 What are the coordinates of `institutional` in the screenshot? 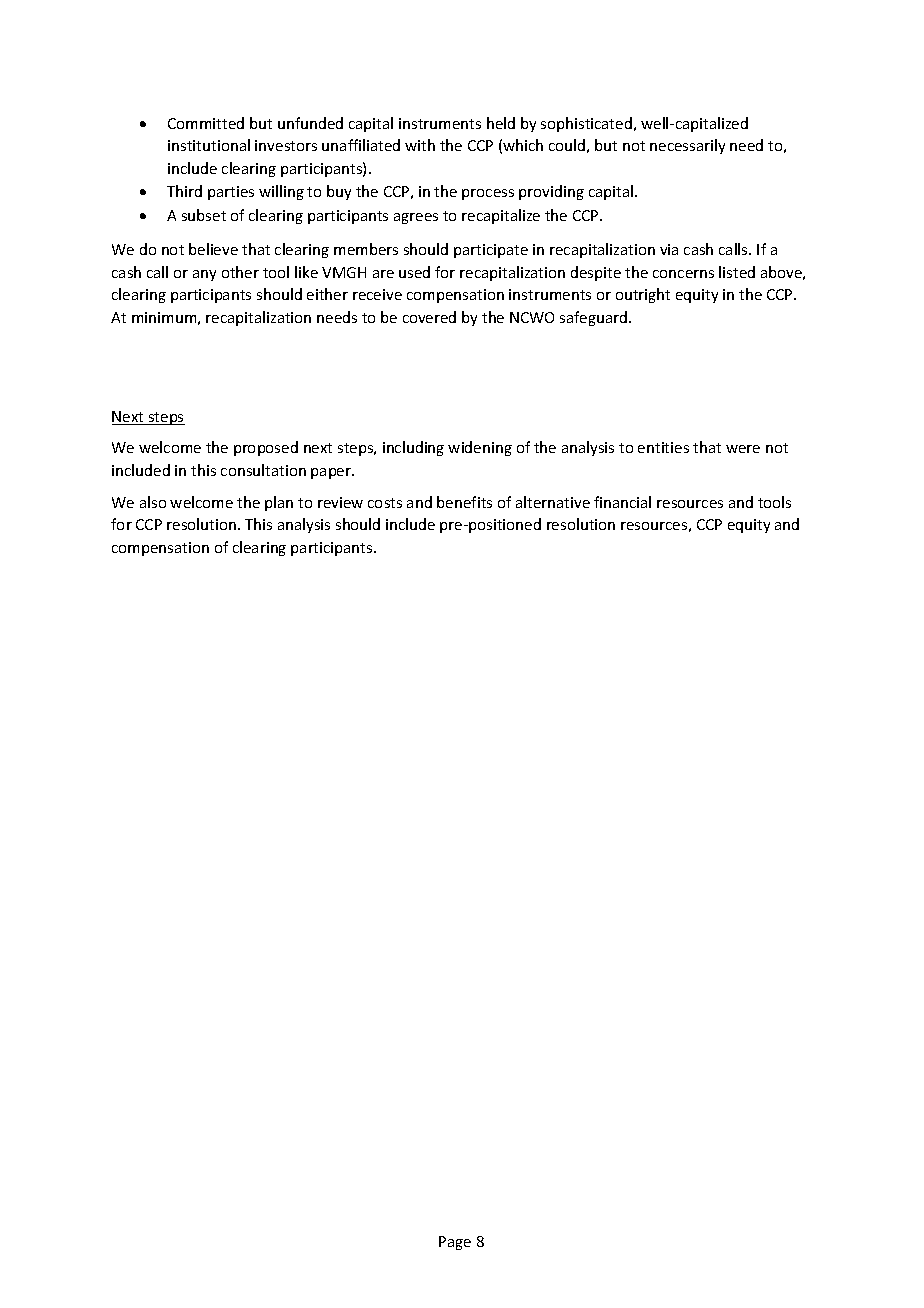 It's located at (209, 145).
